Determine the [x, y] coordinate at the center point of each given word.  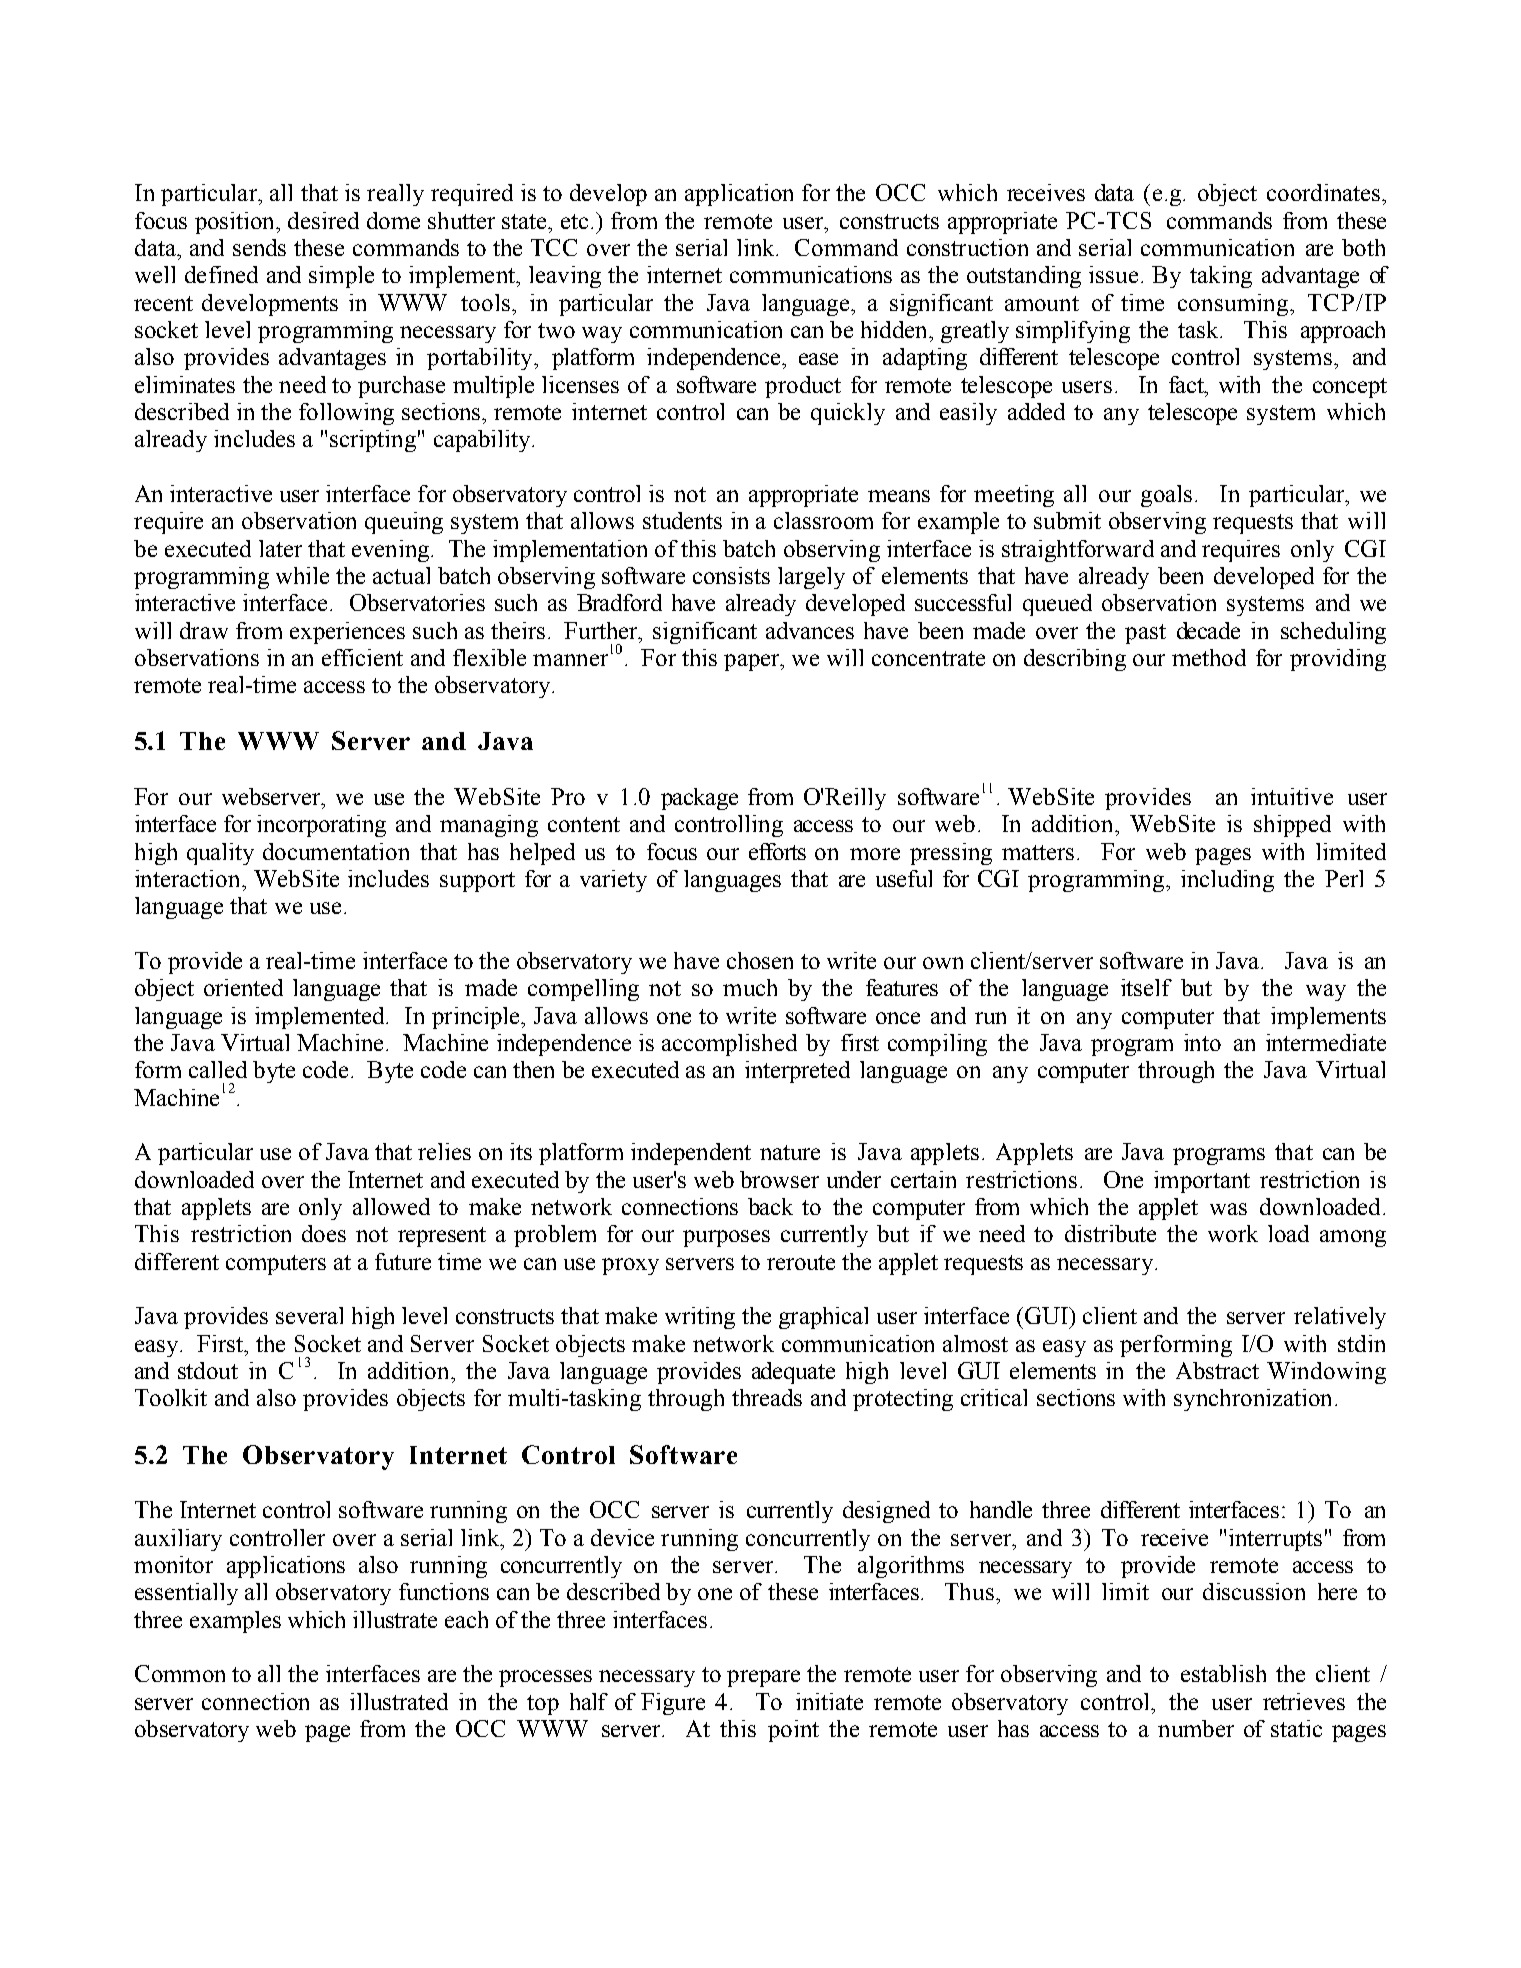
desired [323, 220]
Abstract [1217, 1370]
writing [700, 1318]
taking [1221, 277]
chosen [760, 960]
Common [180, 1673]
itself [1146, 987]
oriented [243, 987]
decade [1208, 630]
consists [731, 575]
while [302, 575]
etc [574, 221]
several [309, 1315]
